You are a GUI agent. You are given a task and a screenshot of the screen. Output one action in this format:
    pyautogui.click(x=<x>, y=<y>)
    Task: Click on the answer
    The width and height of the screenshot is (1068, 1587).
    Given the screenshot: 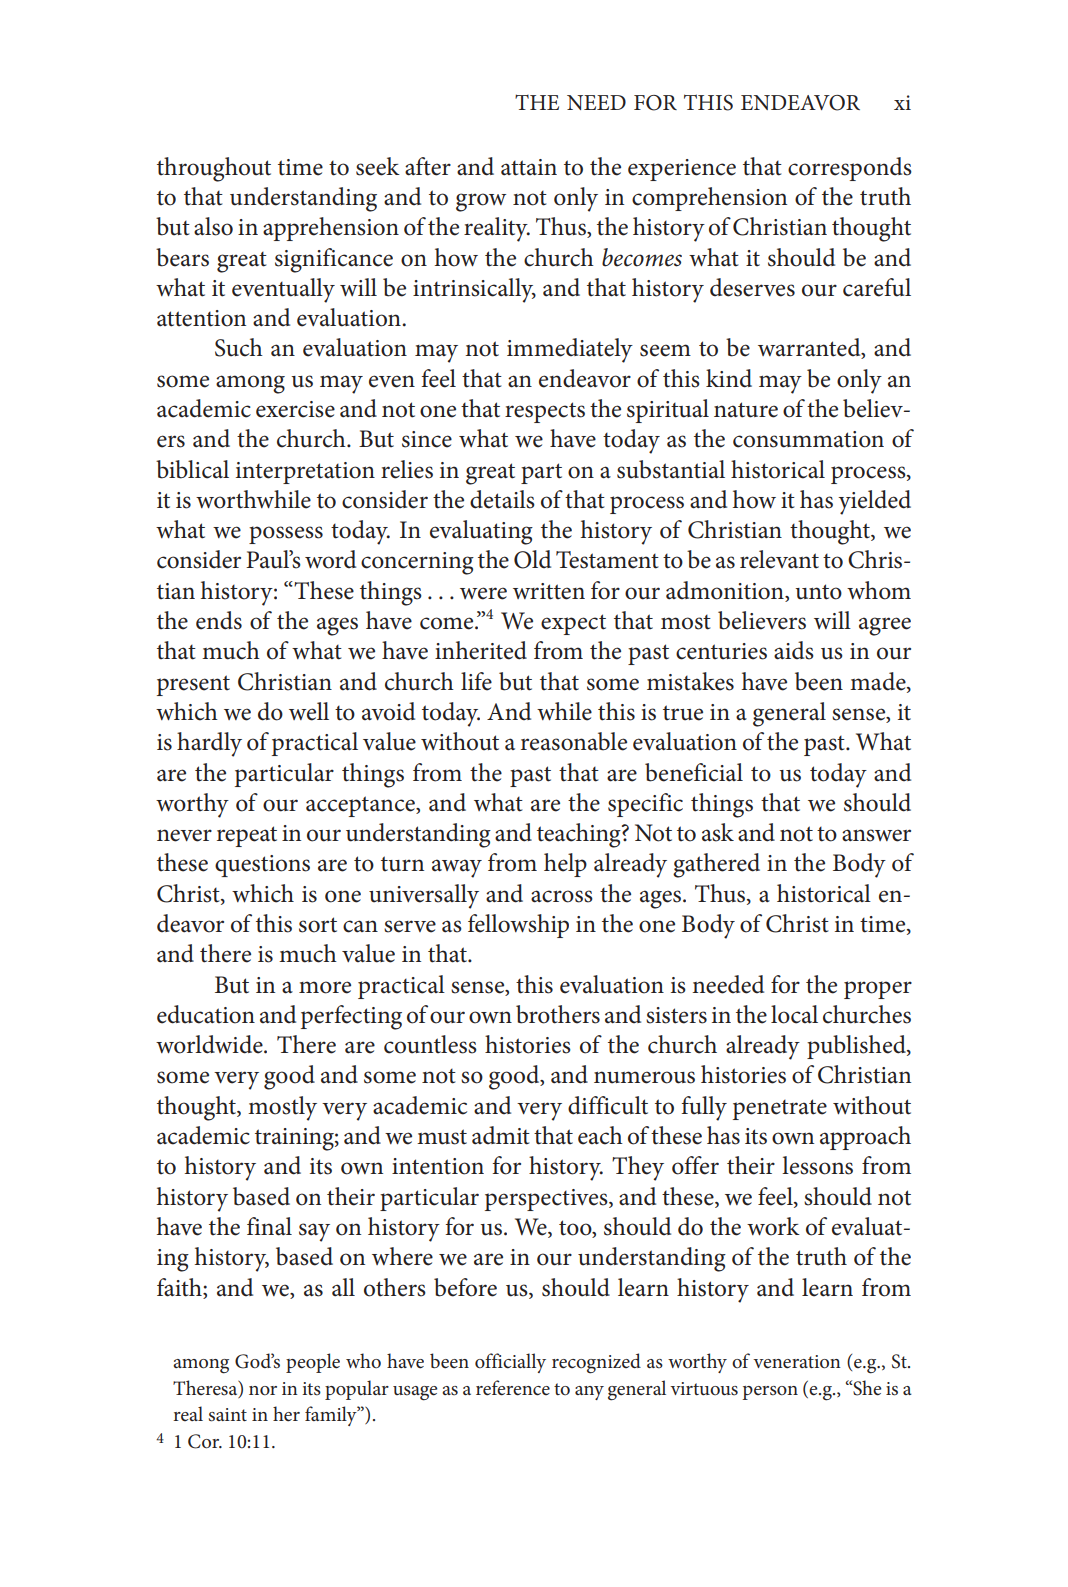 What is the action you would take?
    pyautogui.click(x=876, y=835)
